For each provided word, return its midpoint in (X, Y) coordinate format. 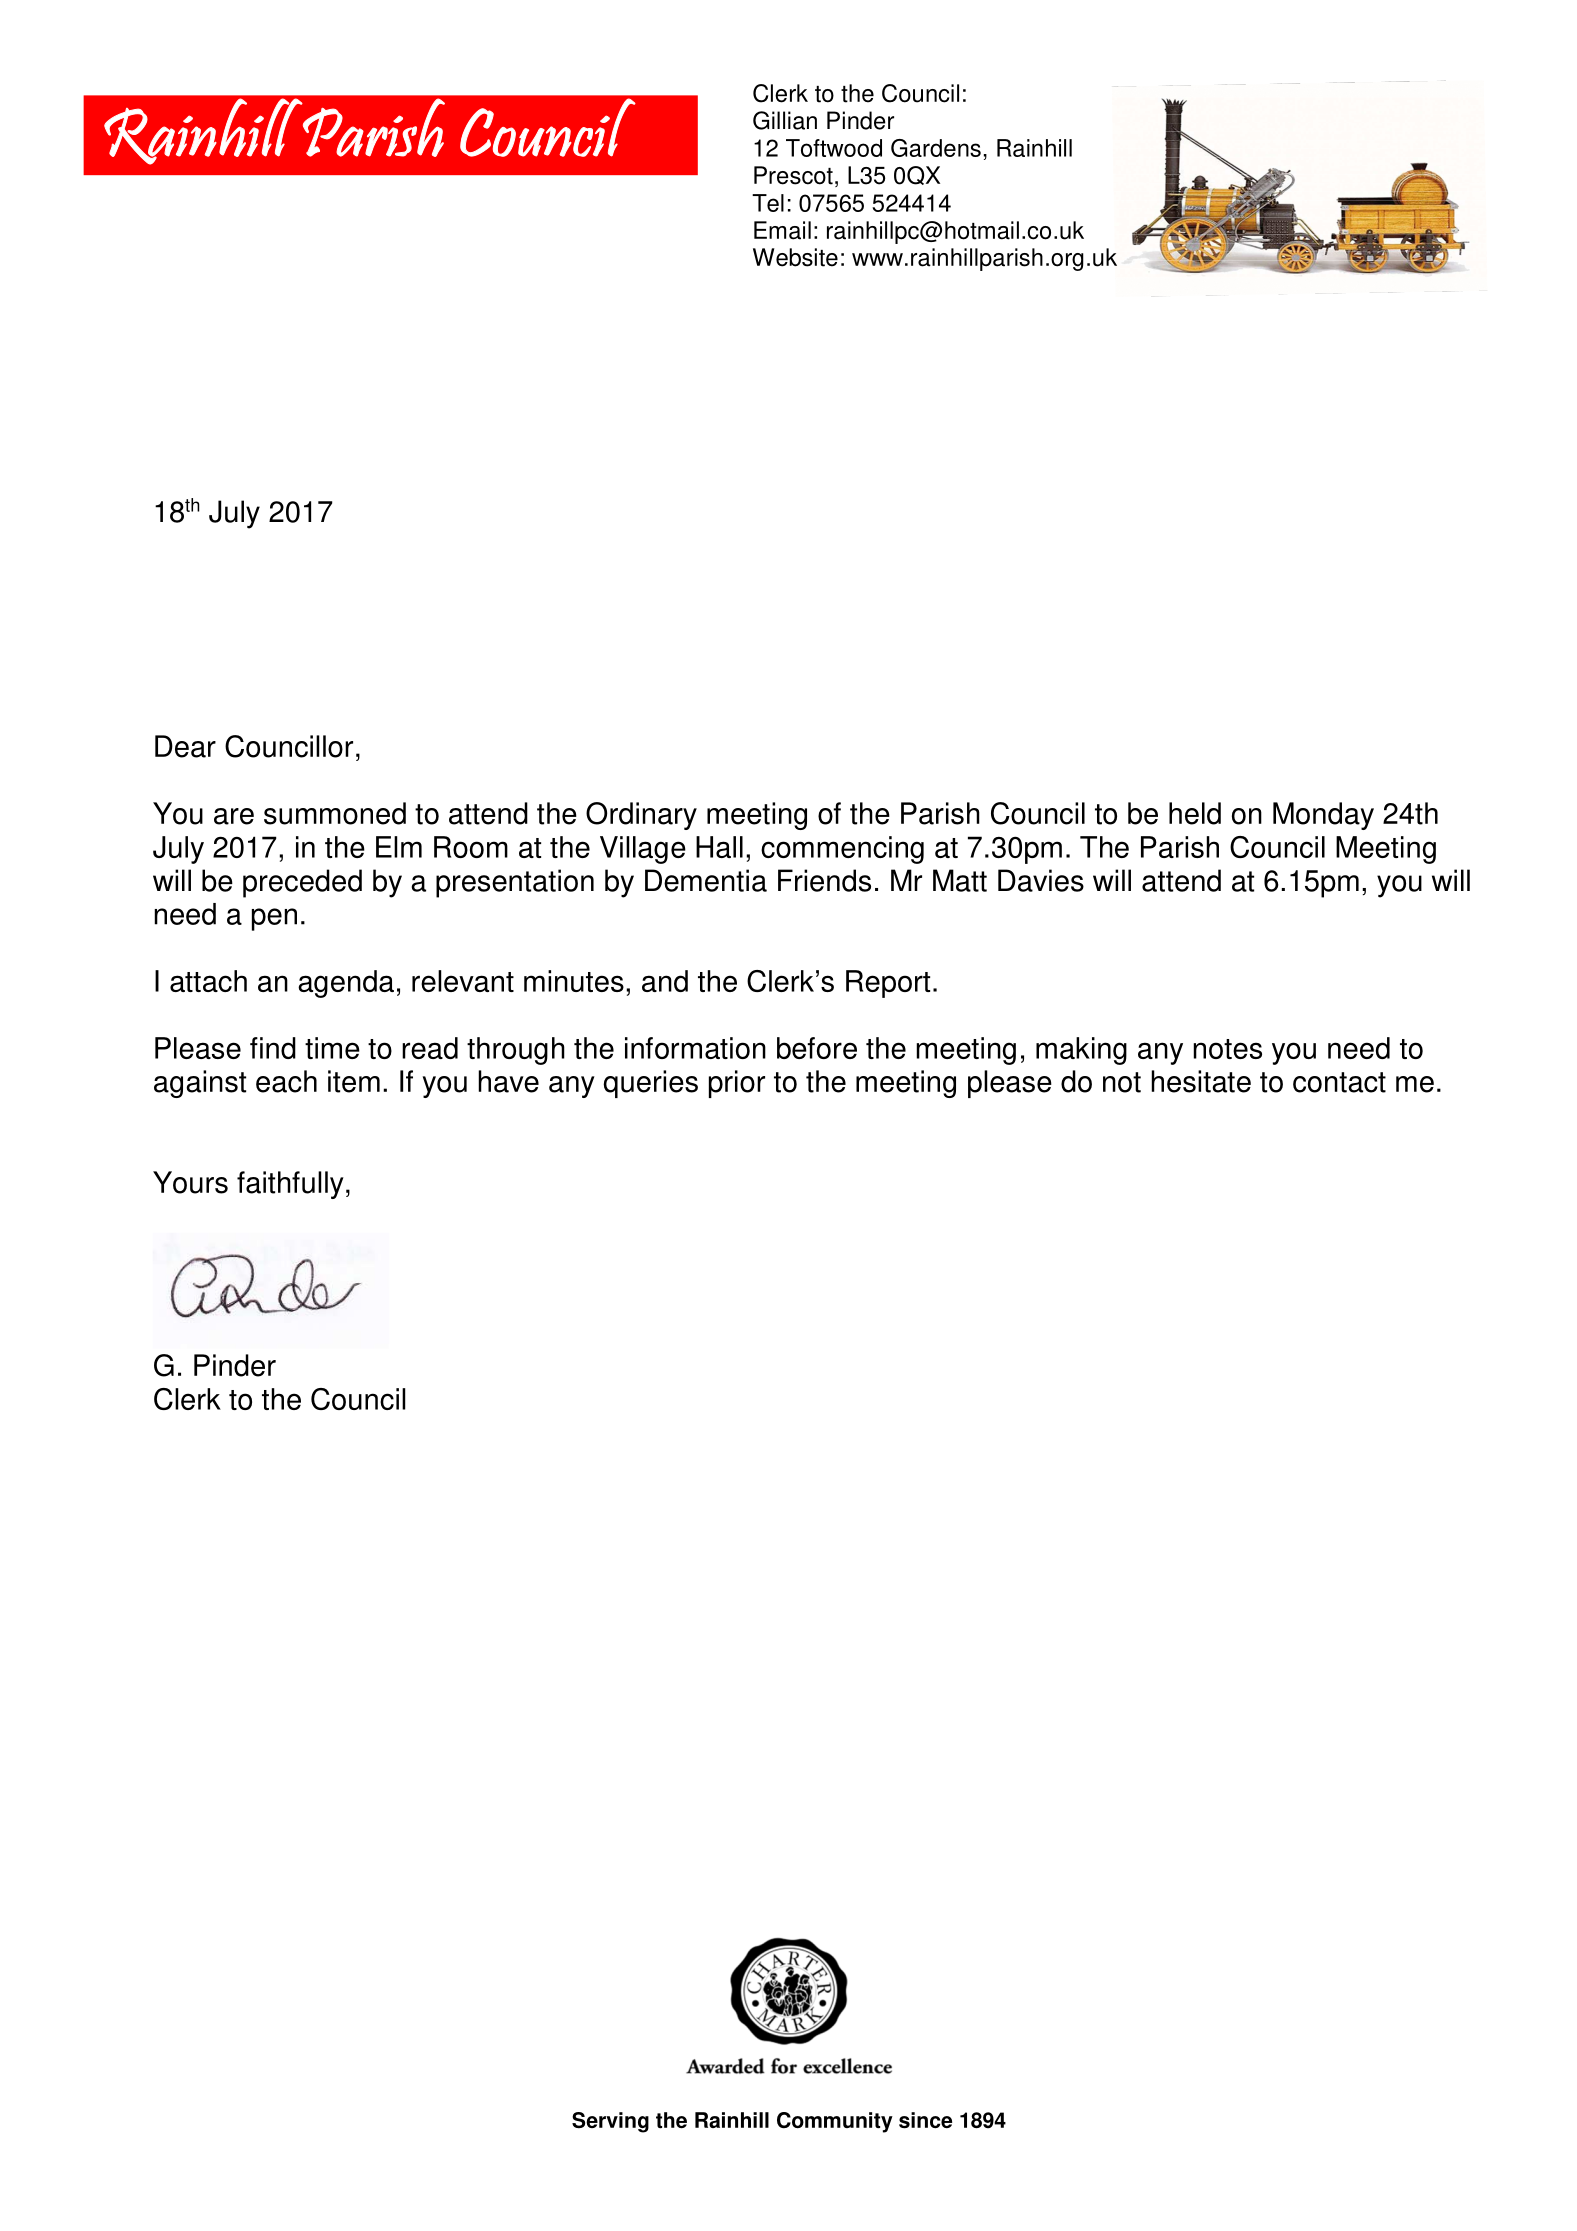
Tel (768, 203)
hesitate (1201, 1081)
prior (737, 1084)
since (925, 2120)
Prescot (793, 175)
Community (835, 2122)
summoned (335, 813)
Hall (719, 847)
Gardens (936, 148)
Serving (610, 2122)
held (1195, 813)
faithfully (290, 1185)
